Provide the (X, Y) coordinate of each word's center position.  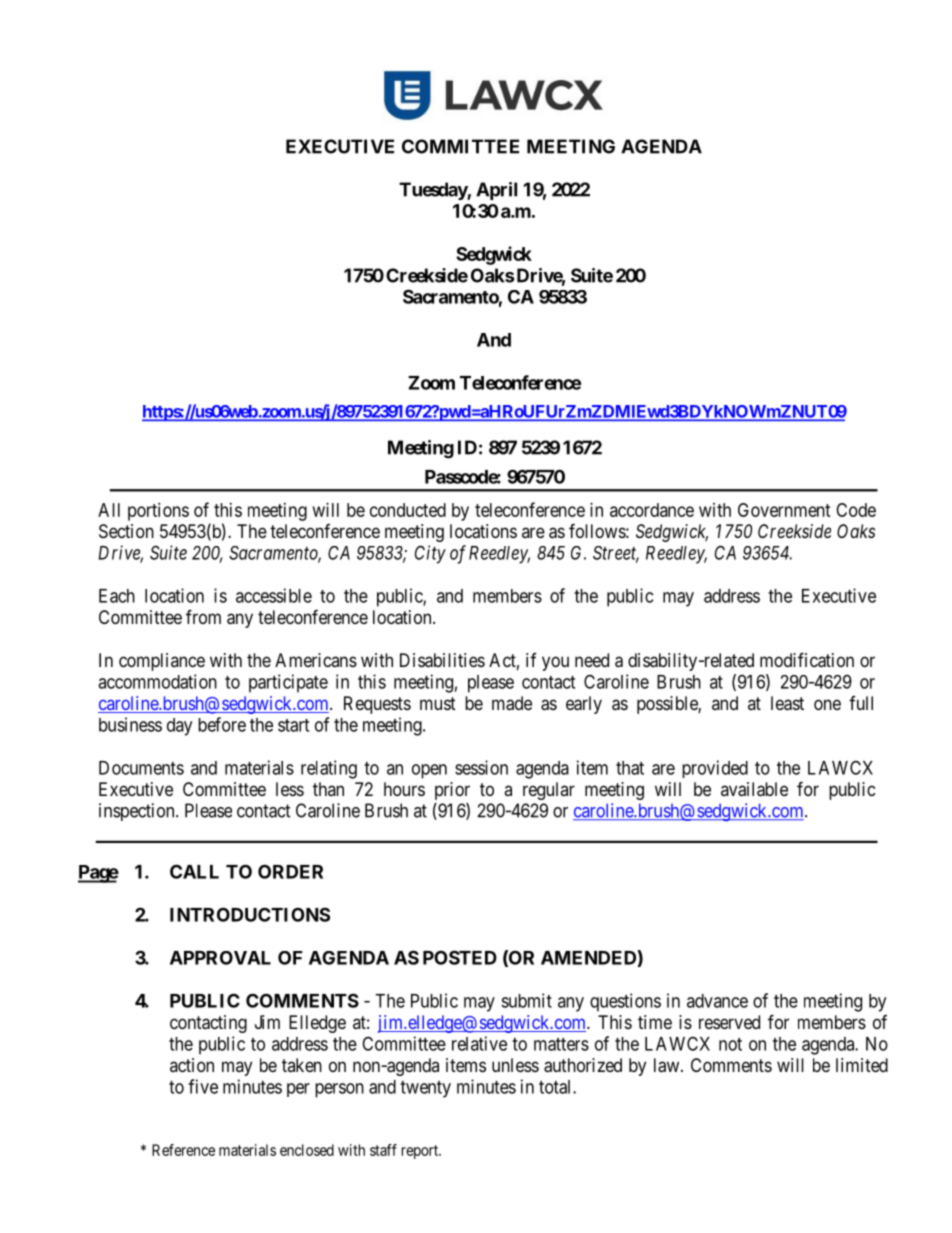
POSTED (460, 957)
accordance (652, 510)
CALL (194, 871)
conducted (408, 510)
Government (784, 510)
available (754, 789)
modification (807, 660)
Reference (183, 1150)
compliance (162, 662)
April (496, 191)
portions (158, 512)
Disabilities (442, 660)
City (430, 554)
